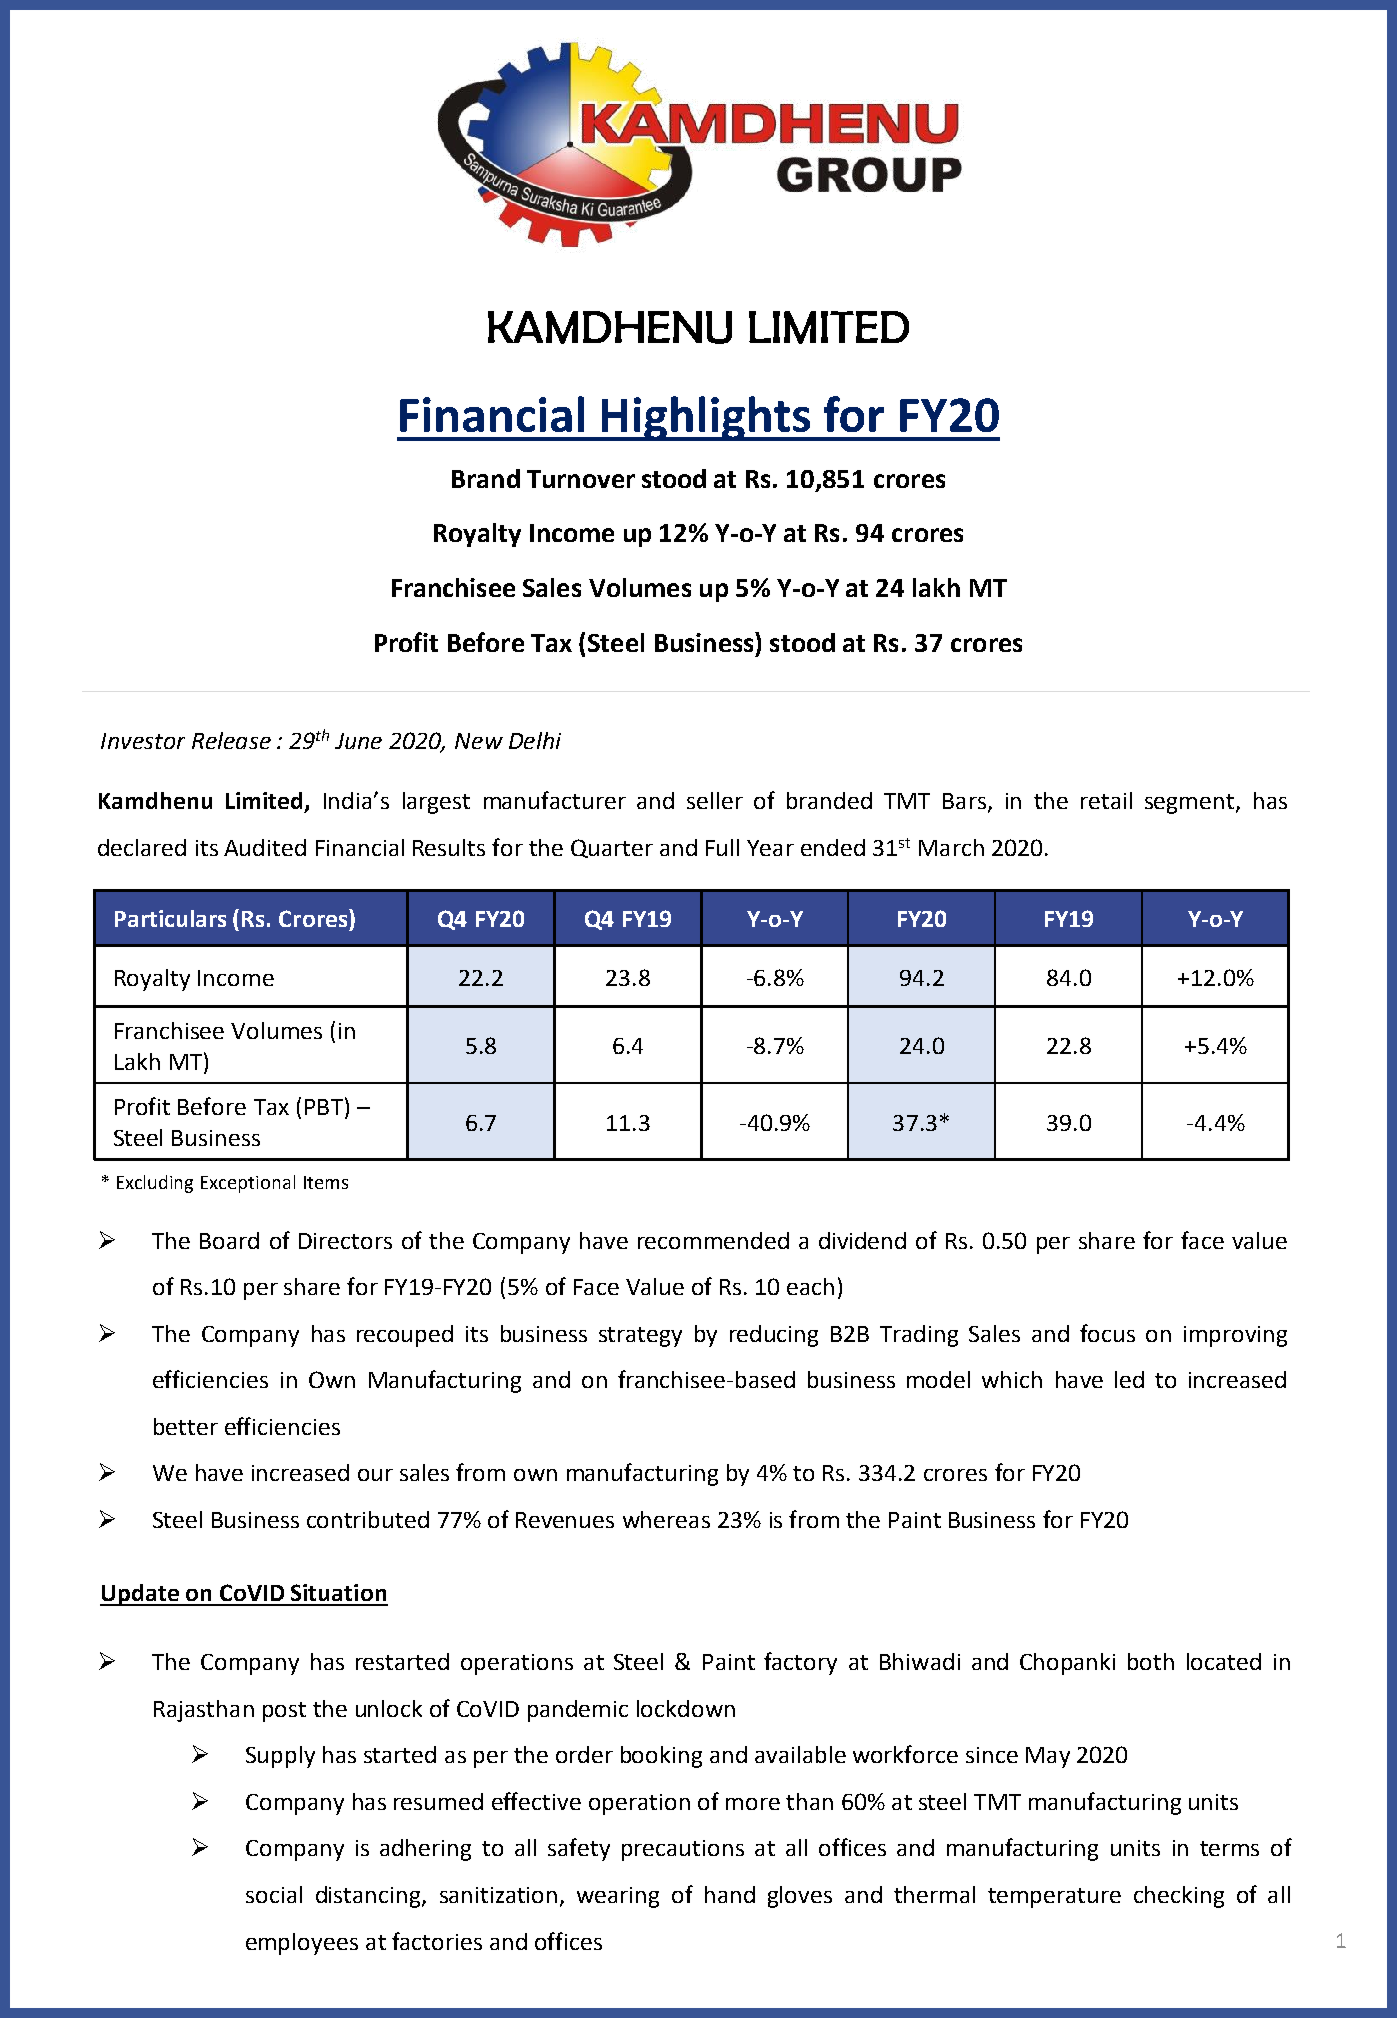 This page has height=2018, width=1397. I want to click on hand, so click(730, 1894).
